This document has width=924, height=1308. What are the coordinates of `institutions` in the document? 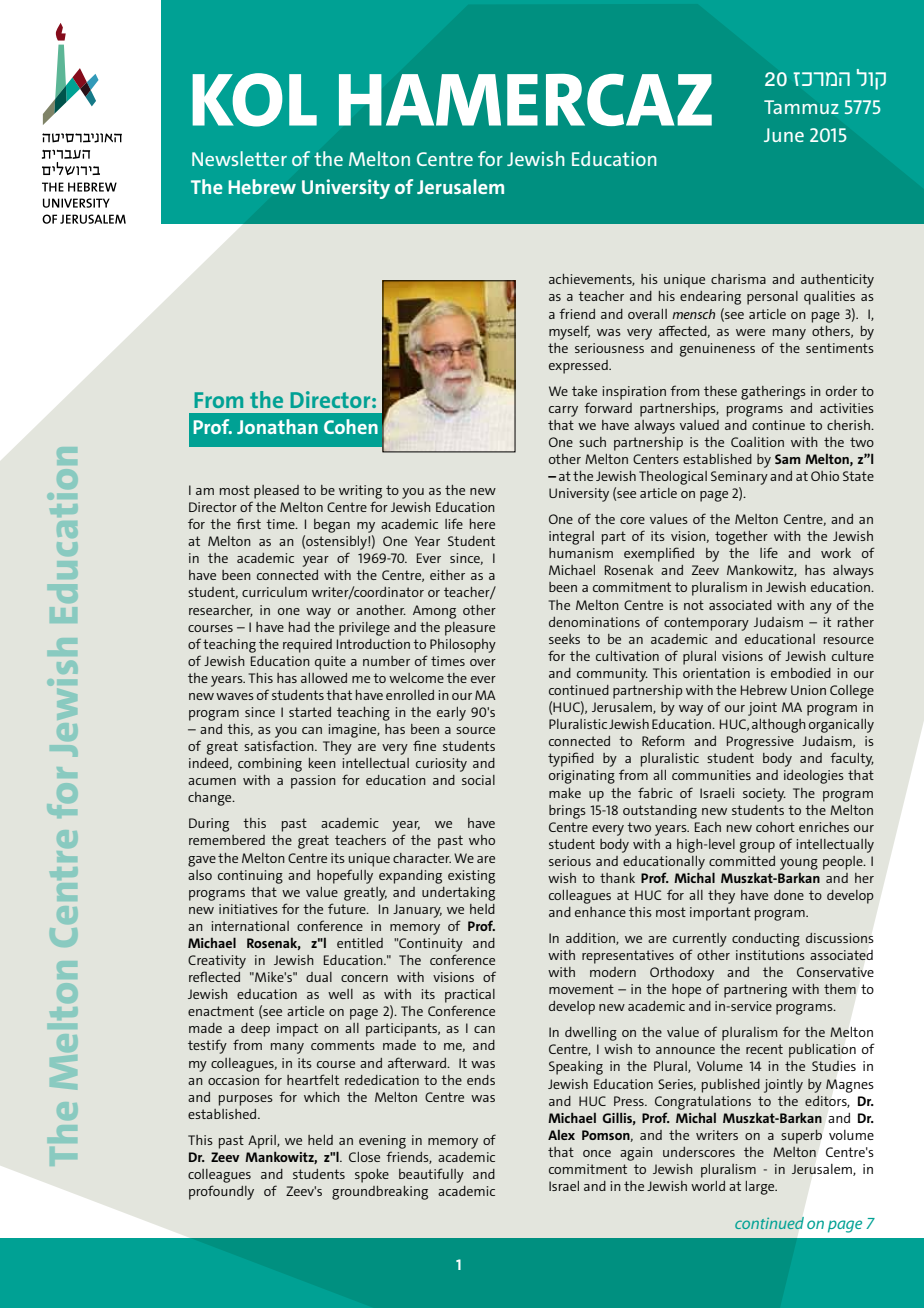 It's located at (770, 955).
